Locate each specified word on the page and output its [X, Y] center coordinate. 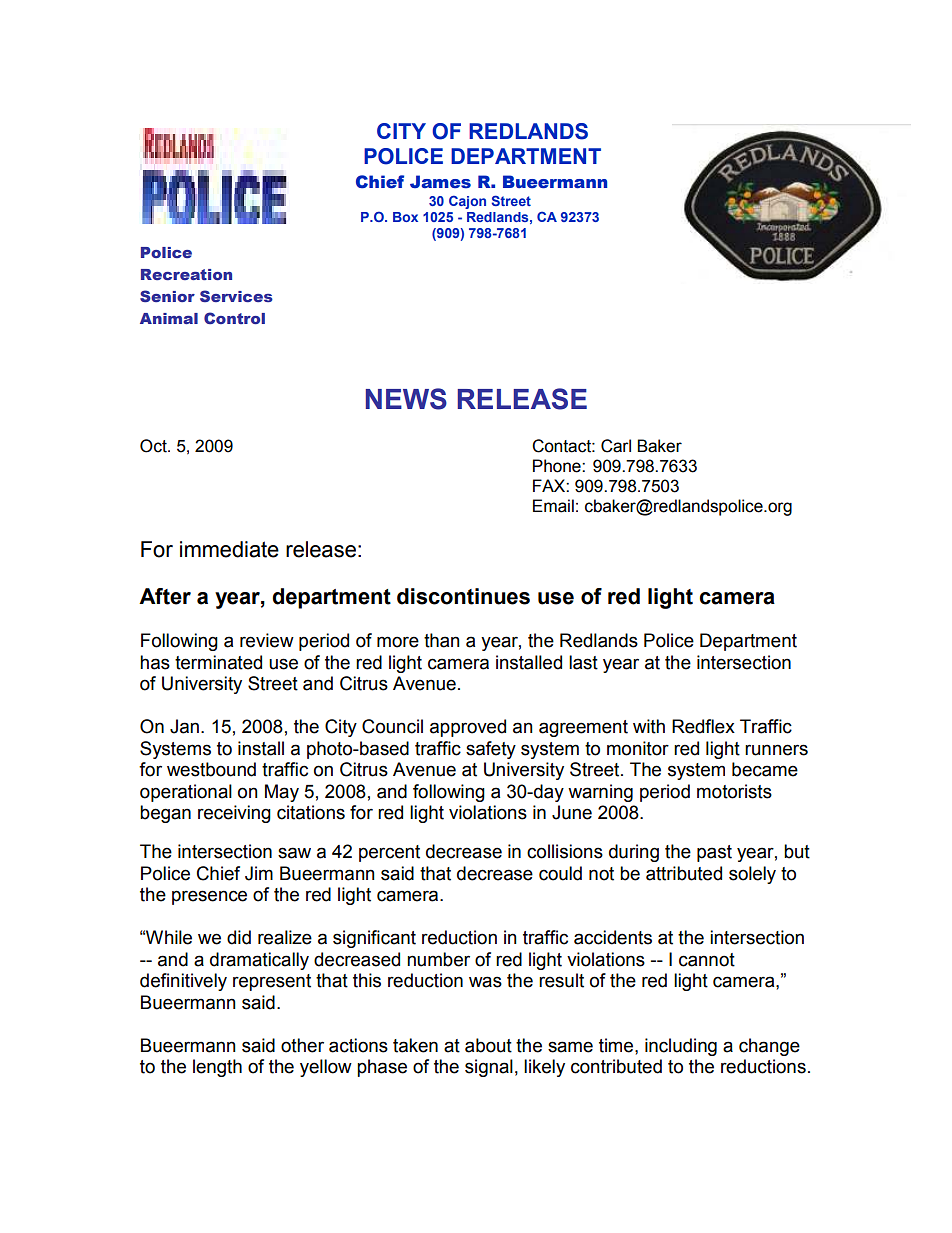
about [488, 1045]
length [217, 1068]
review [267, 640]
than [442, 640]
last [583, 662]
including [681, 1047]
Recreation [186, 274]
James [440, 182]
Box [405, 217]
